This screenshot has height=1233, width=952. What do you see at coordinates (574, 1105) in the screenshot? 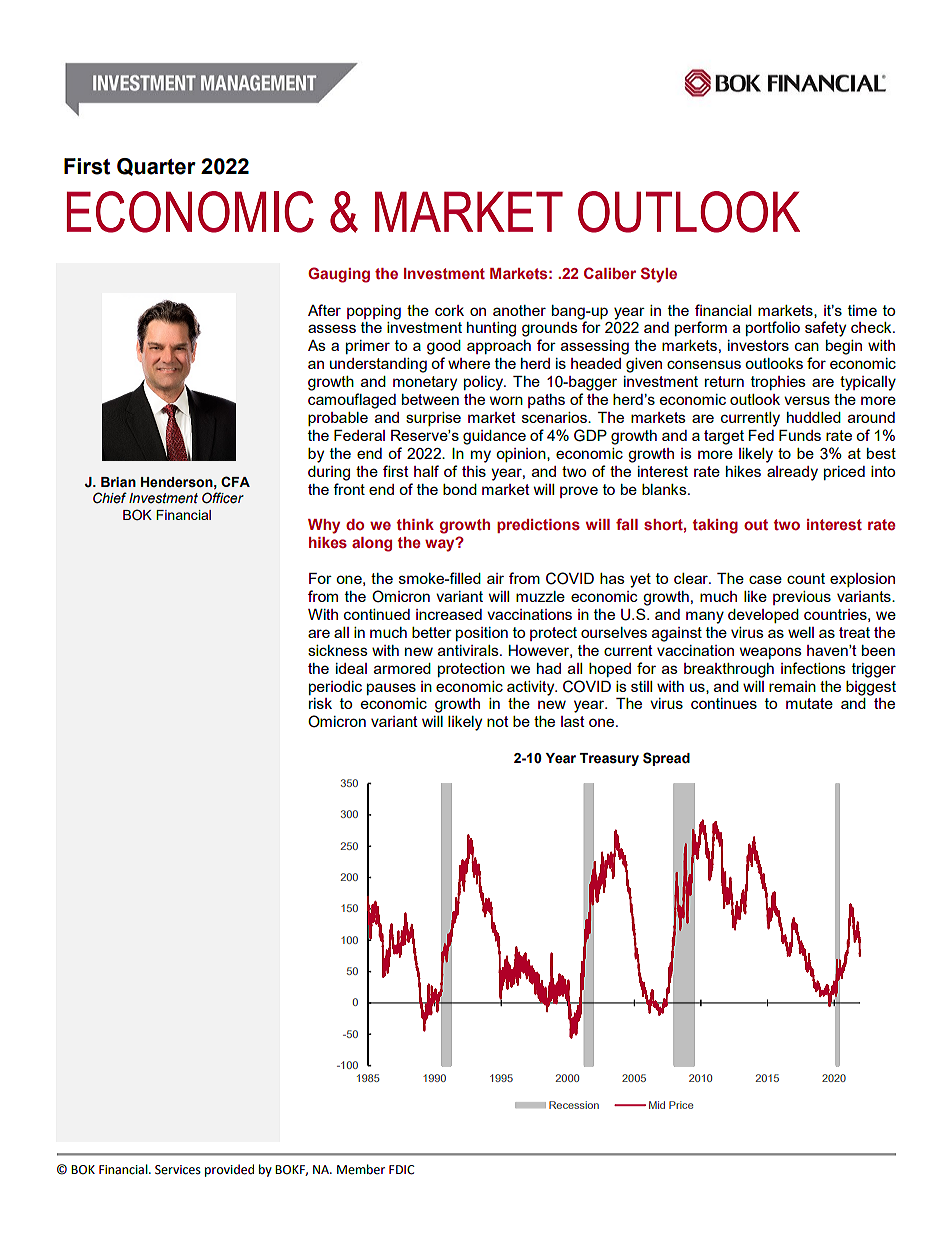
I see `Recession` at bounding box center [574, 1105].
